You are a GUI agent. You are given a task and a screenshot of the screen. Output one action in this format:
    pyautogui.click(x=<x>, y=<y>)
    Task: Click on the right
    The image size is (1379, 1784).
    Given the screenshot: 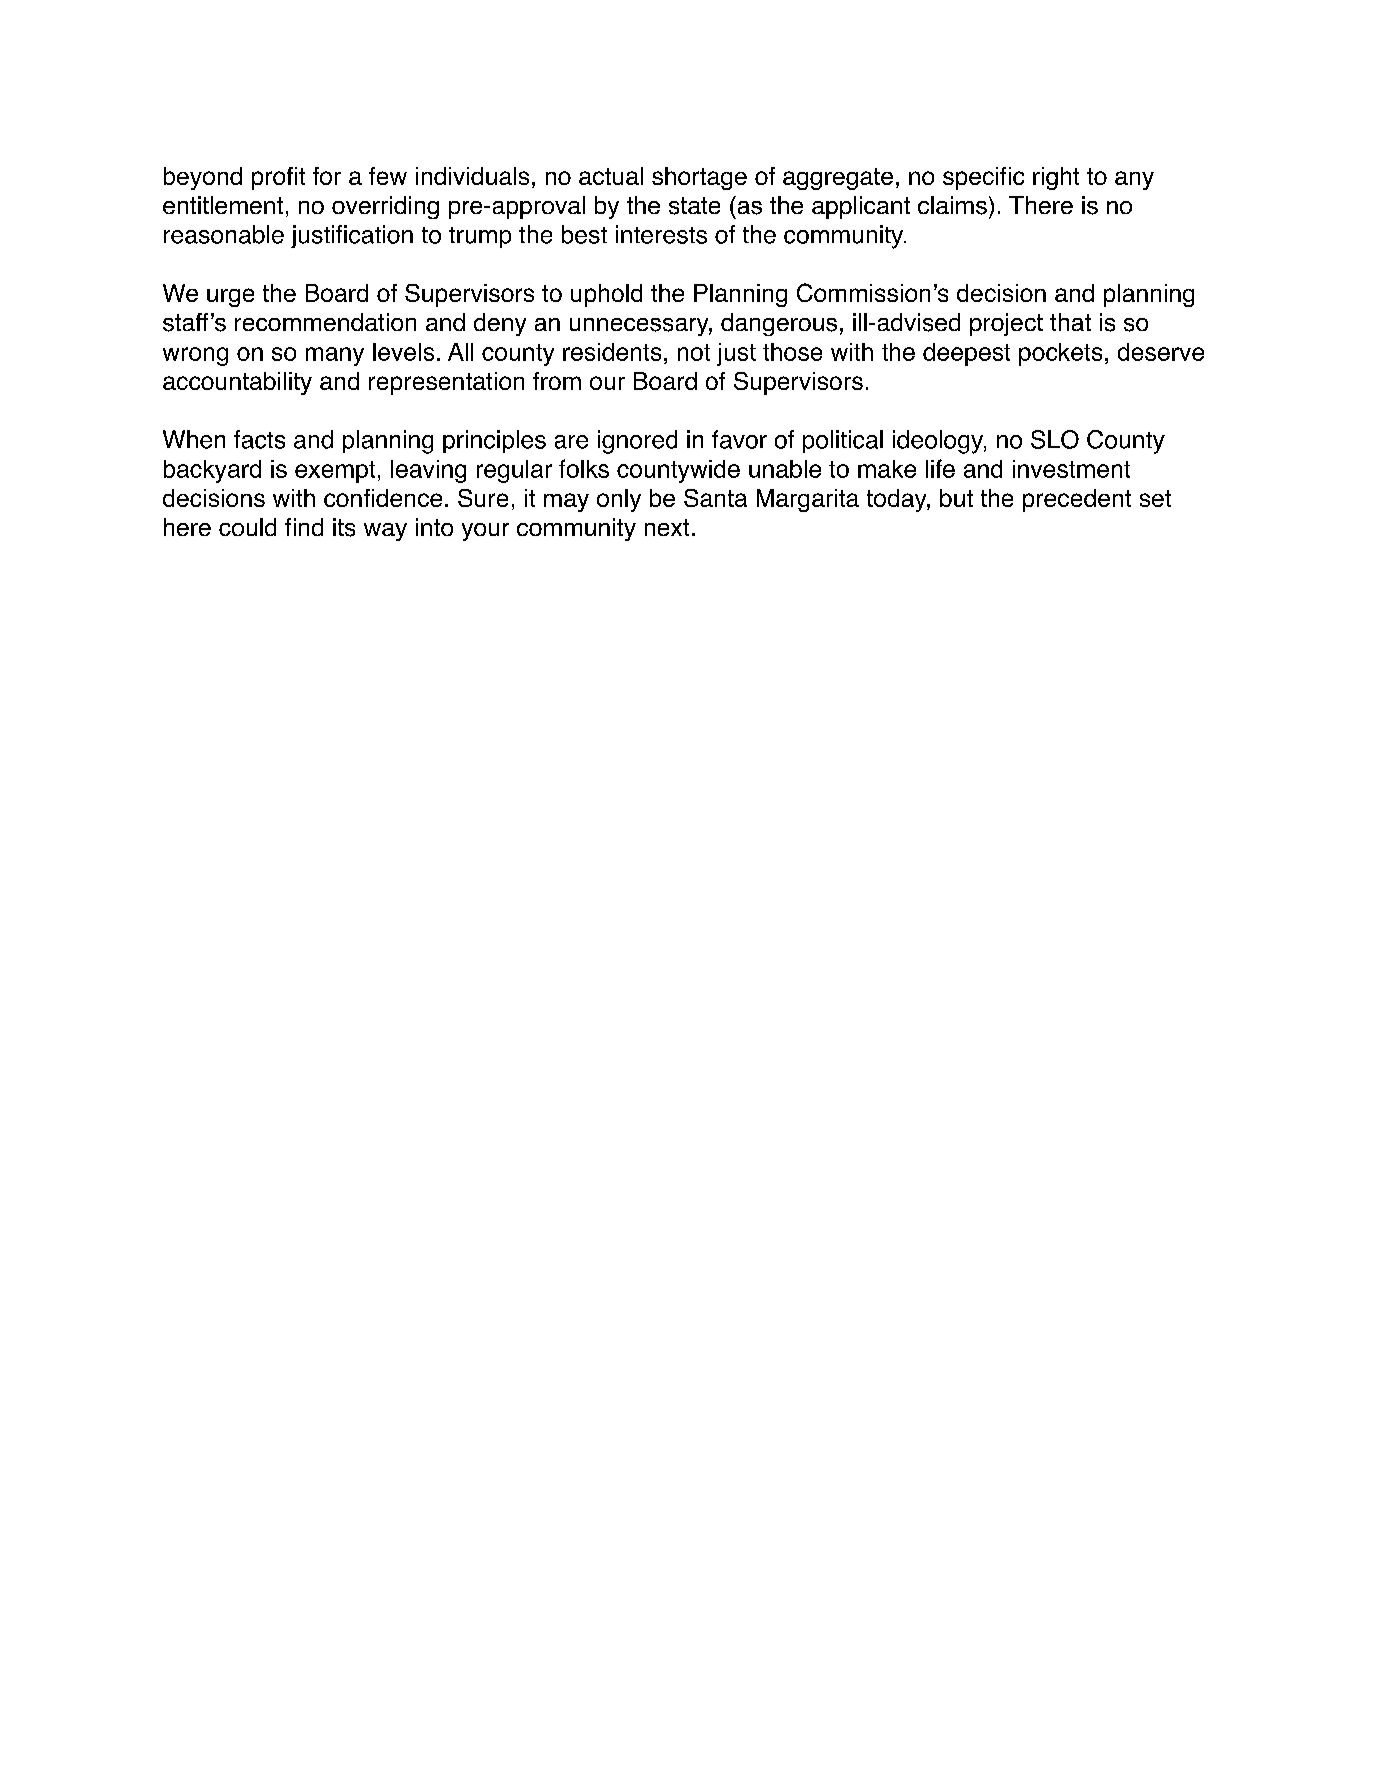 What is the action you would take?
    pyautogui.click(x=1056, y=178)
